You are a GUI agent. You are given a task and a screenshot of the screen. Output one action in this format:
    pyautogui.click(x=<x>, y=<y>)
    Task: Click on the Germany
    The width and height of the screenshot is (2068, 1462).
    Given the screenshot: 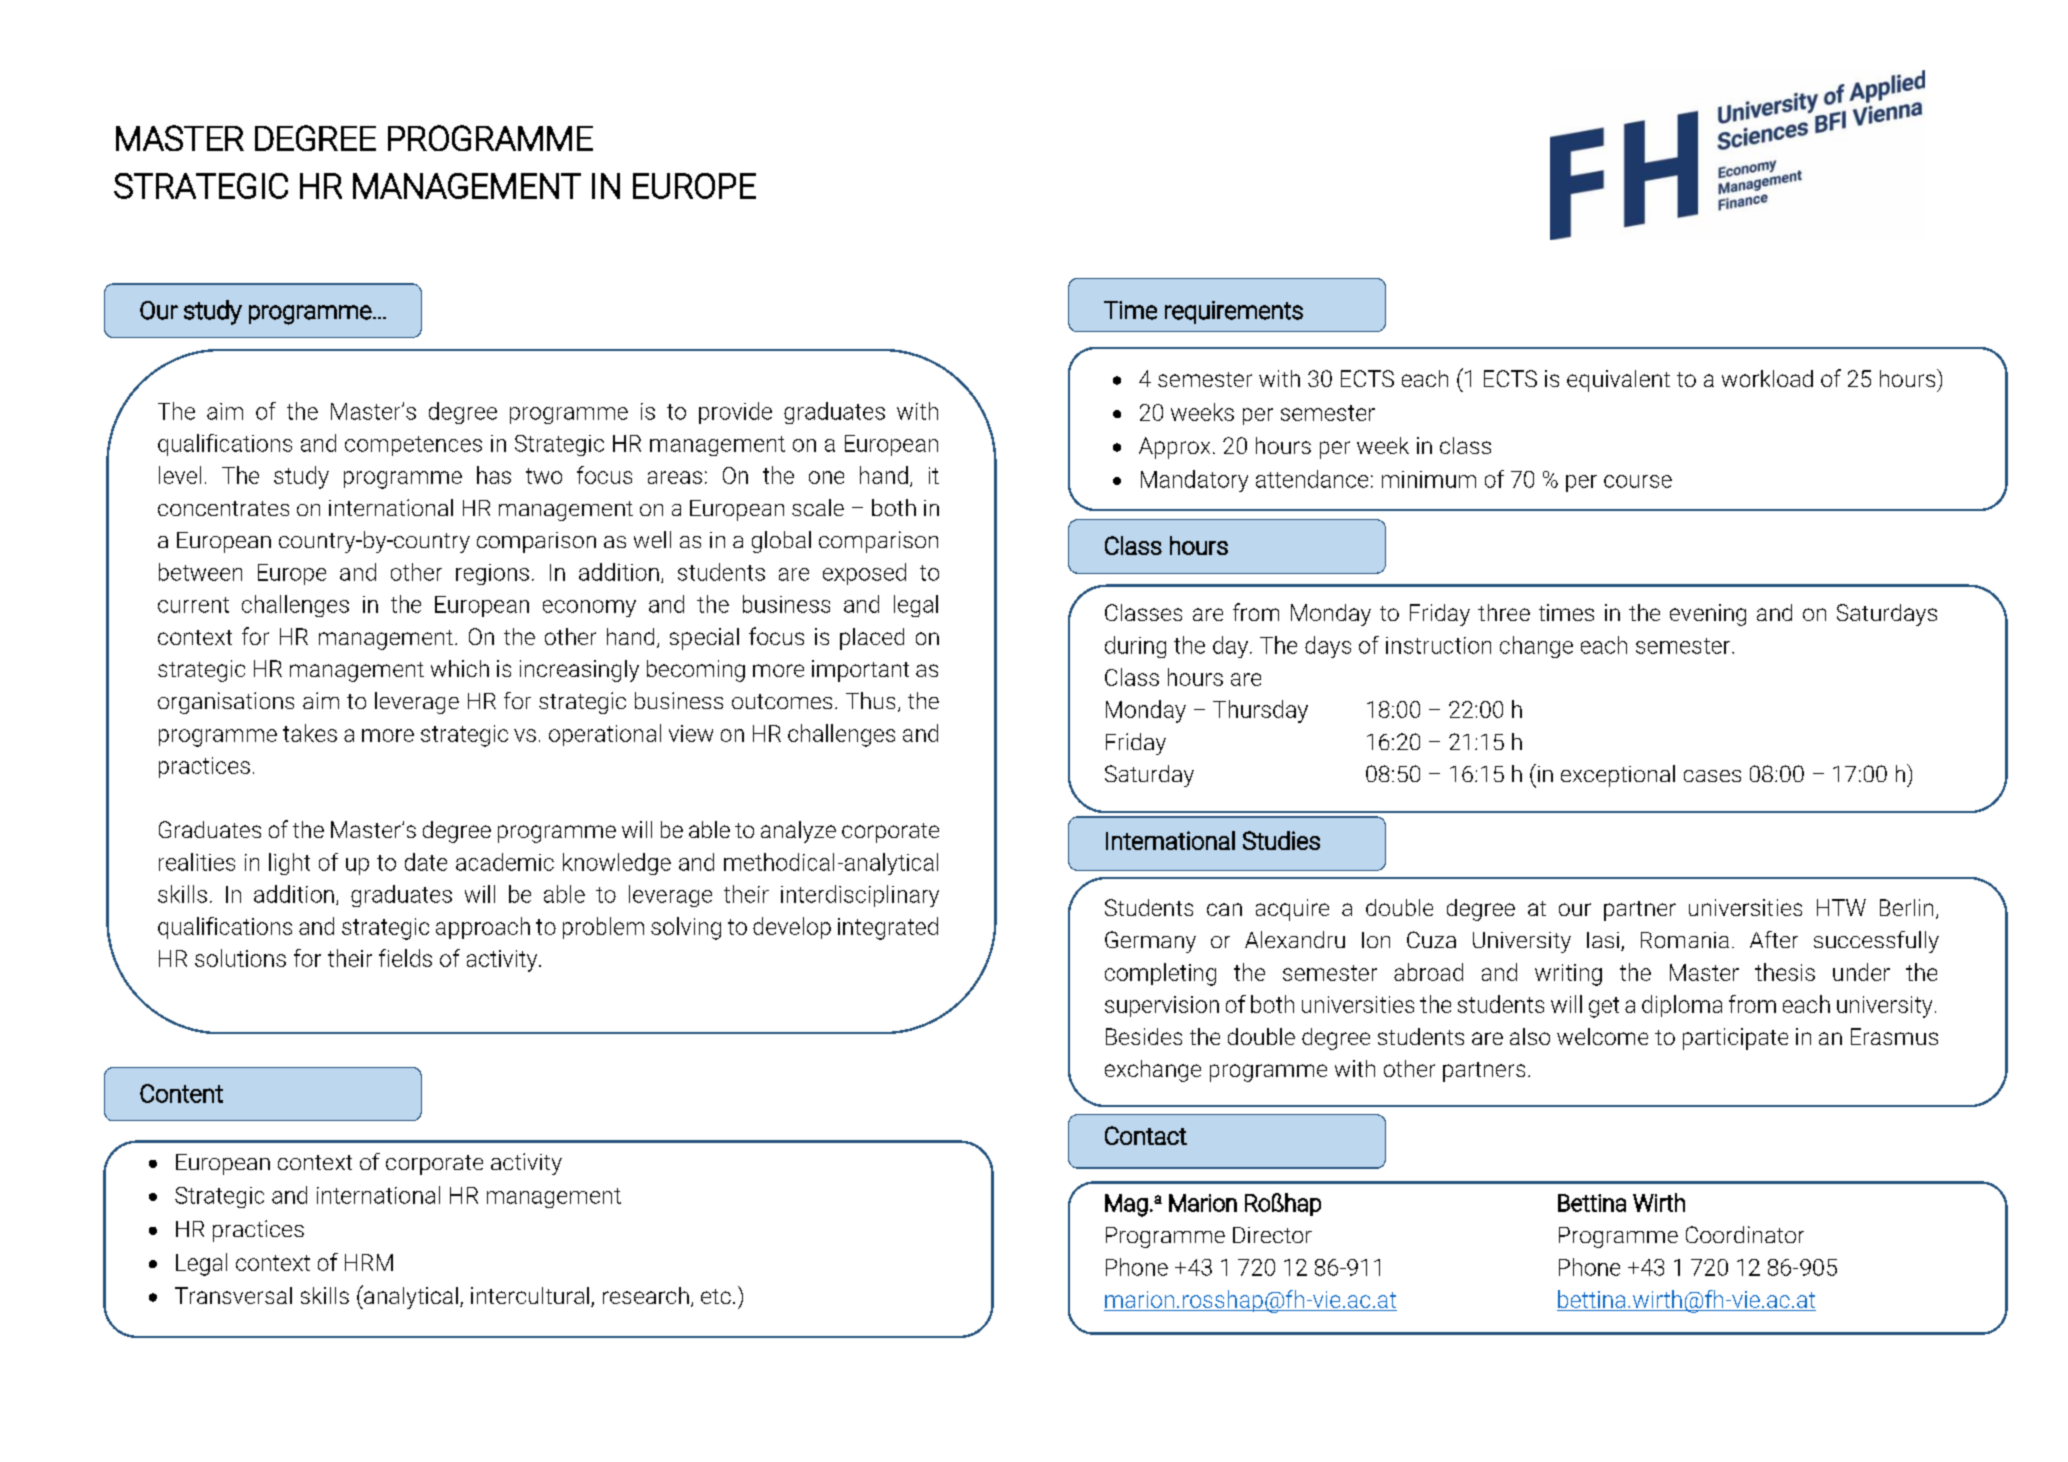 What is the action you would take?
    pyautogui.click(x=1150, y=942)
